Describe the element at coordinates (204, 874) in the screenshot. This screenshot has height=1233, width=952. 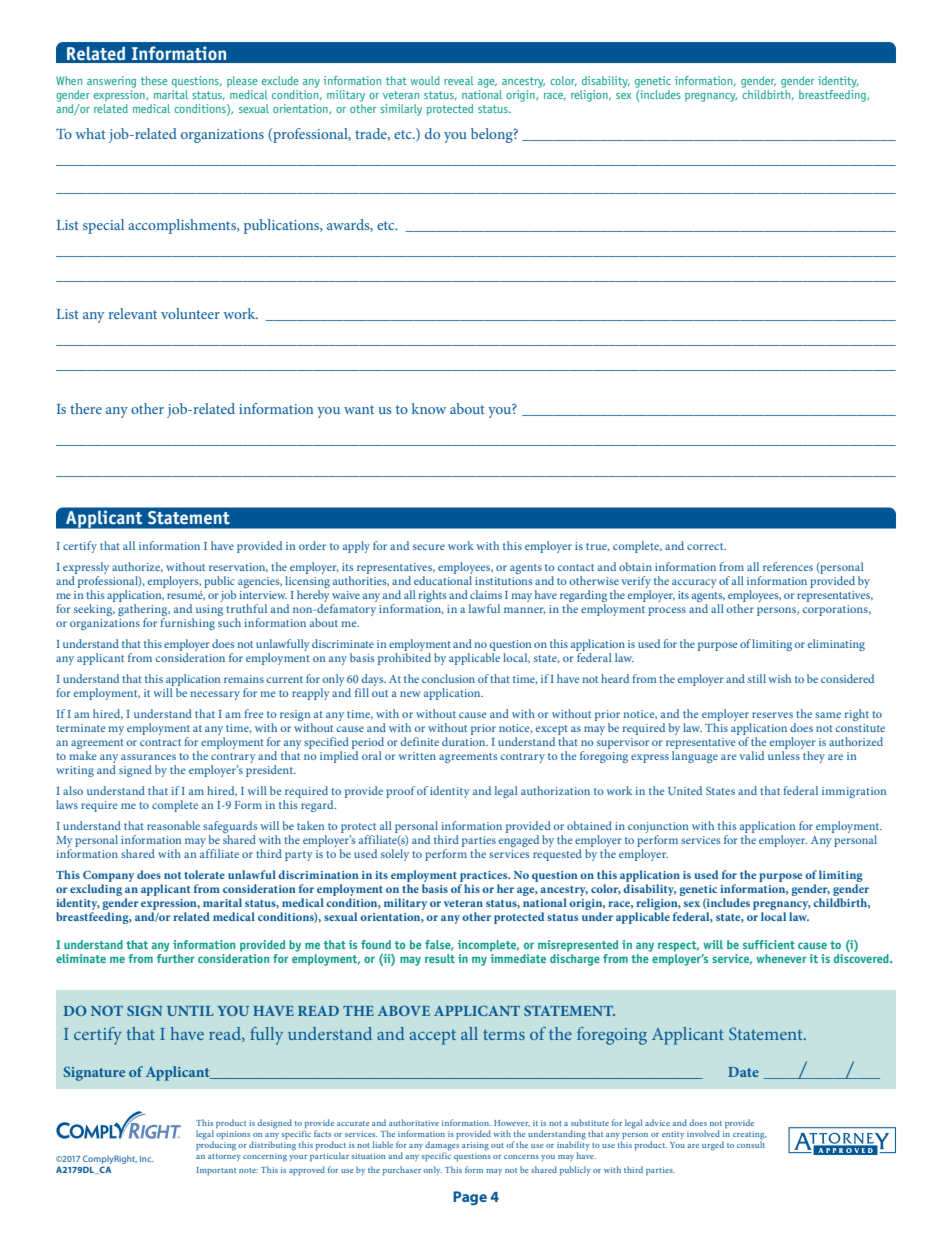
I see `tolerate` at that location.
